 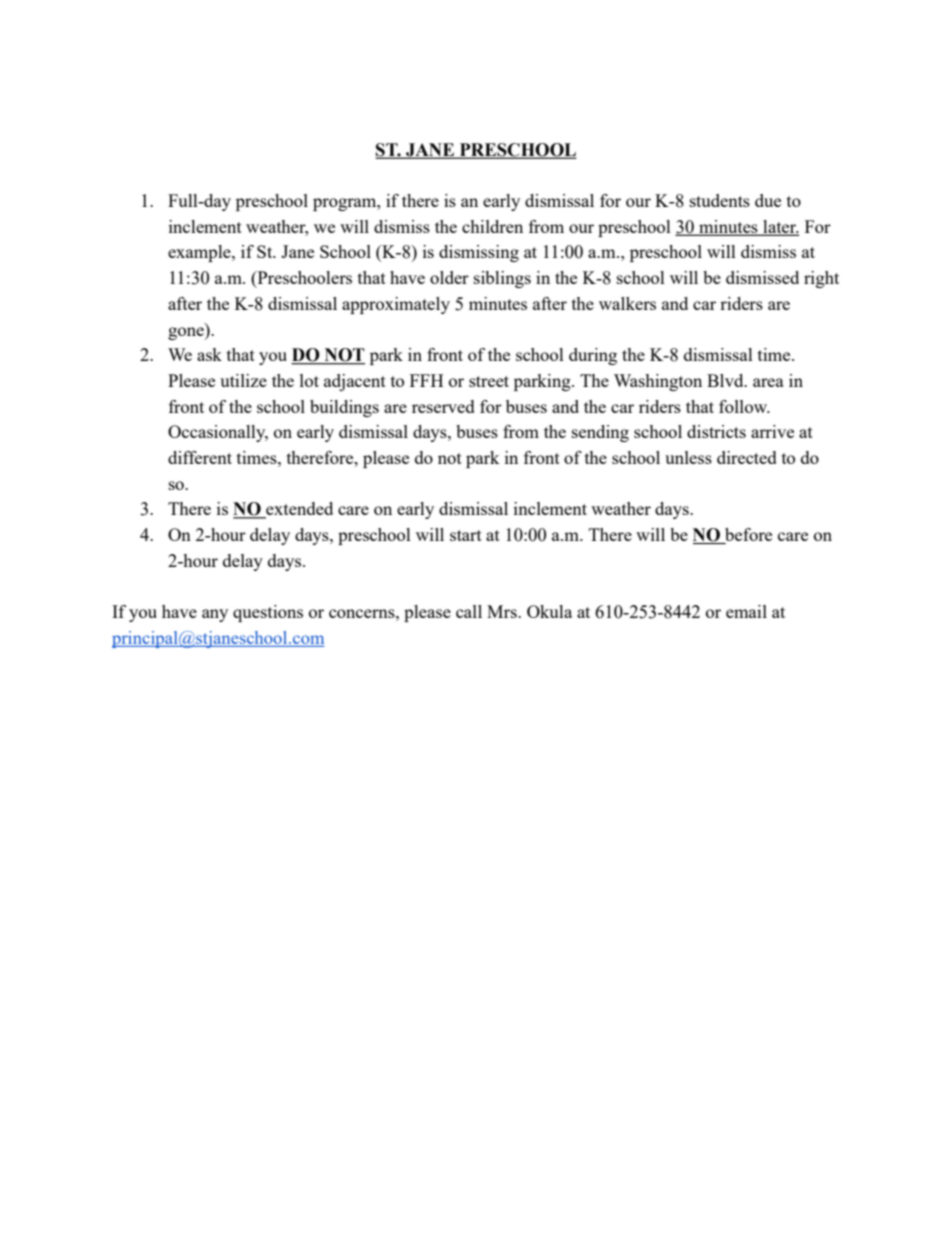 What do you see at coordinates (209, 354) in the document?
I see `ask` at bounding box center [209, 354].
